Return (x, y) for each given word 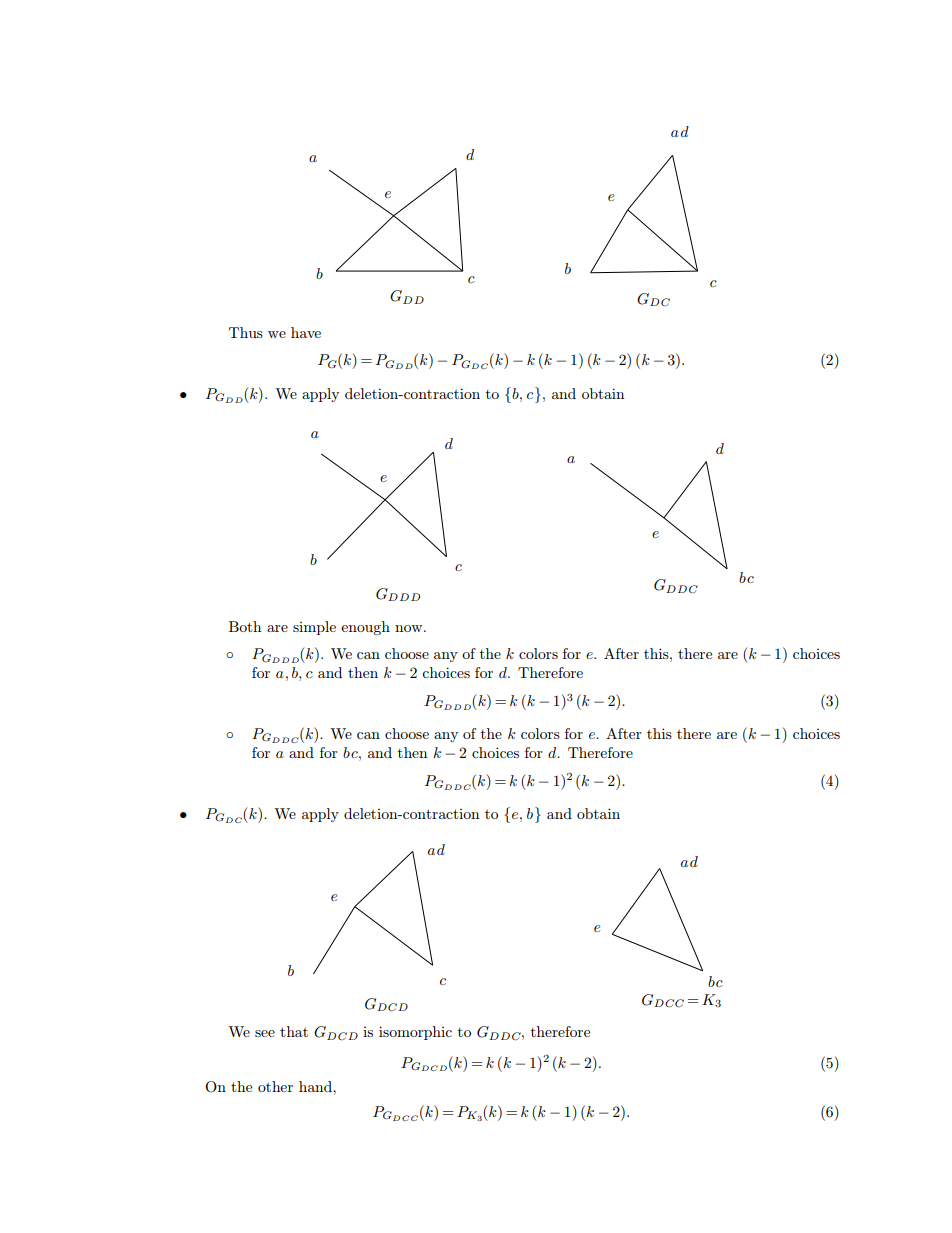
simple (314, 628)
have (306, 332)
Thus (246, 332)
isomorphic (415, 1033)
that (294, 1031)
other (275, 1086)
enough (365, 628)
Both (245, 626)
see (265, 1033)
